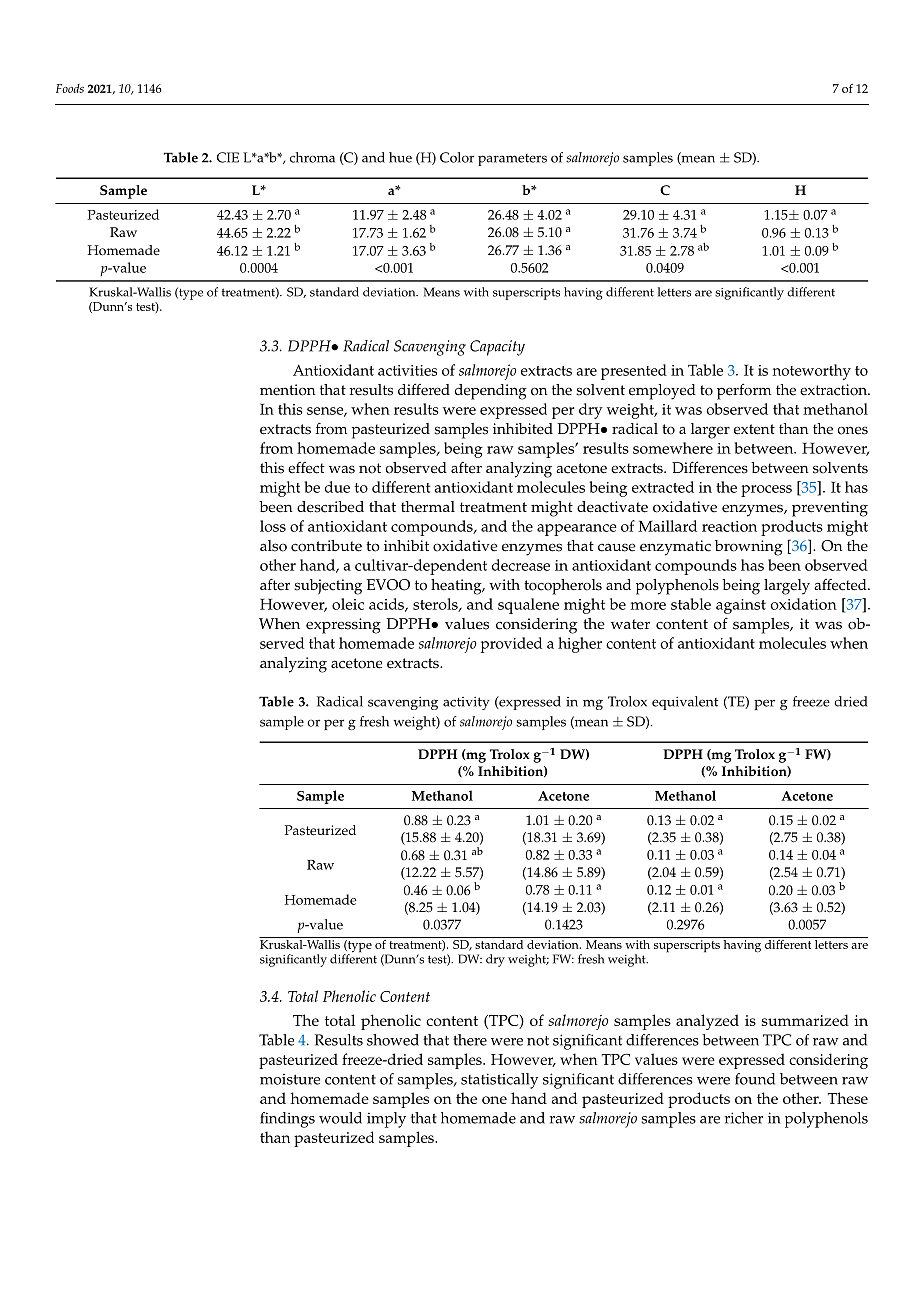 The height and width of the screenshot is (1308, 924). What do you see at coordinates (287, 390) in the screenshot?
I see `mention` at bounding box center [287, 390].
